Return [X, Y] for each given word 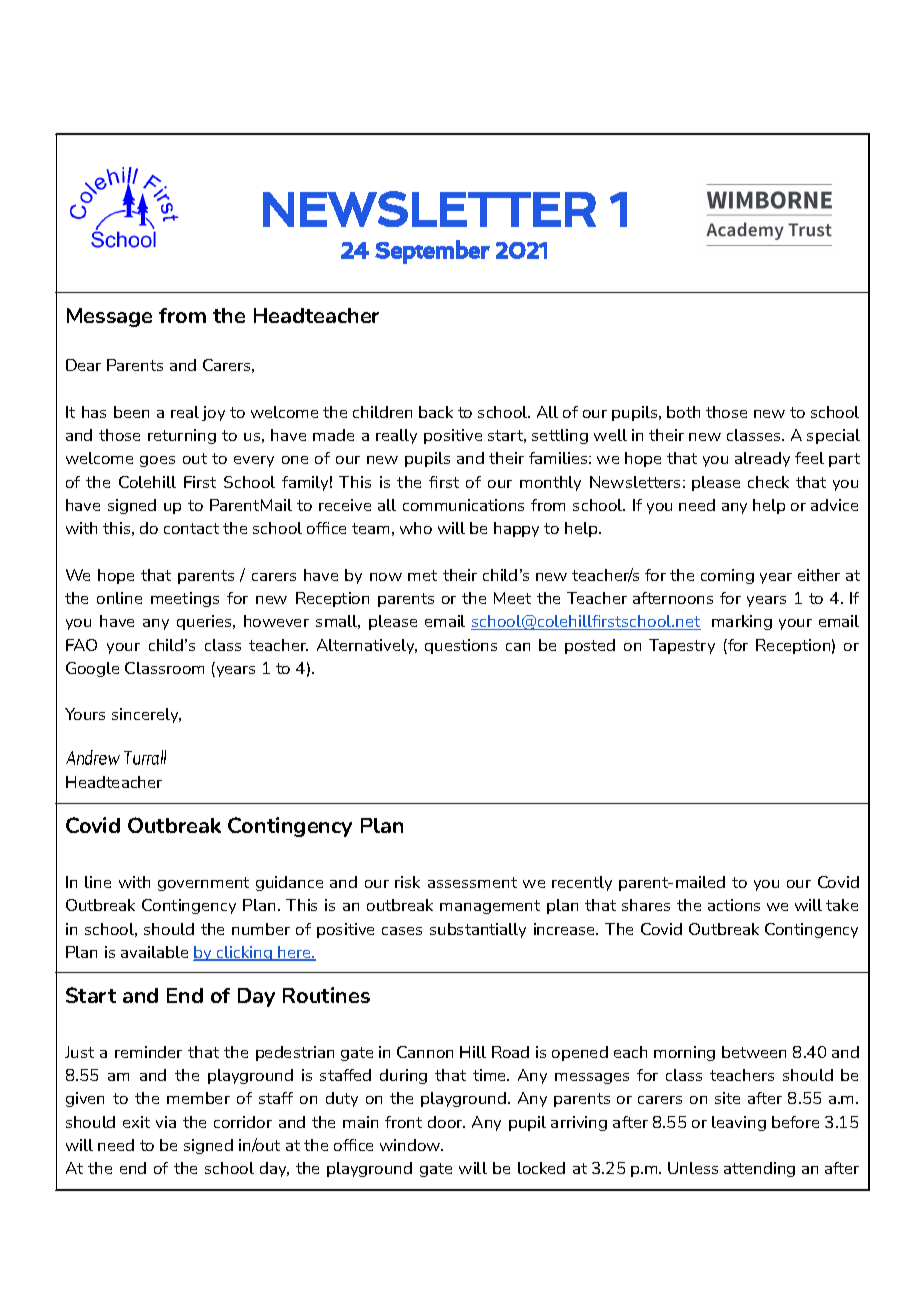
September [432, 252]
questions [461, 646]
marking [742, 622]
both [683, 412]
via [166, 1122]
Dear [83, 365]
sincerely [146, 715]
